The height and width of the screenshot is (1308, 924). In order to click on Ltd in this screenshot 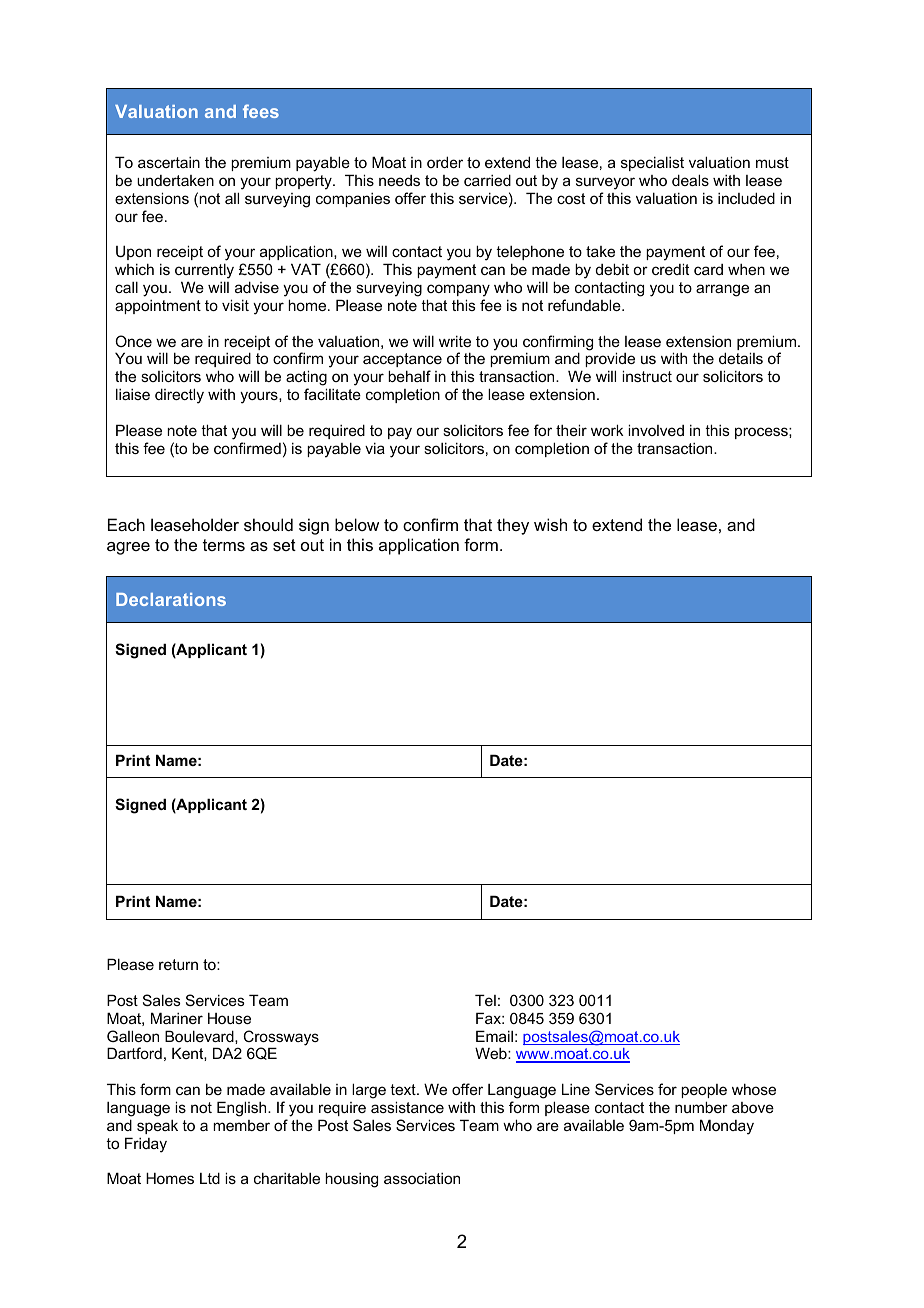, I will do `click(210, 1178)`.
